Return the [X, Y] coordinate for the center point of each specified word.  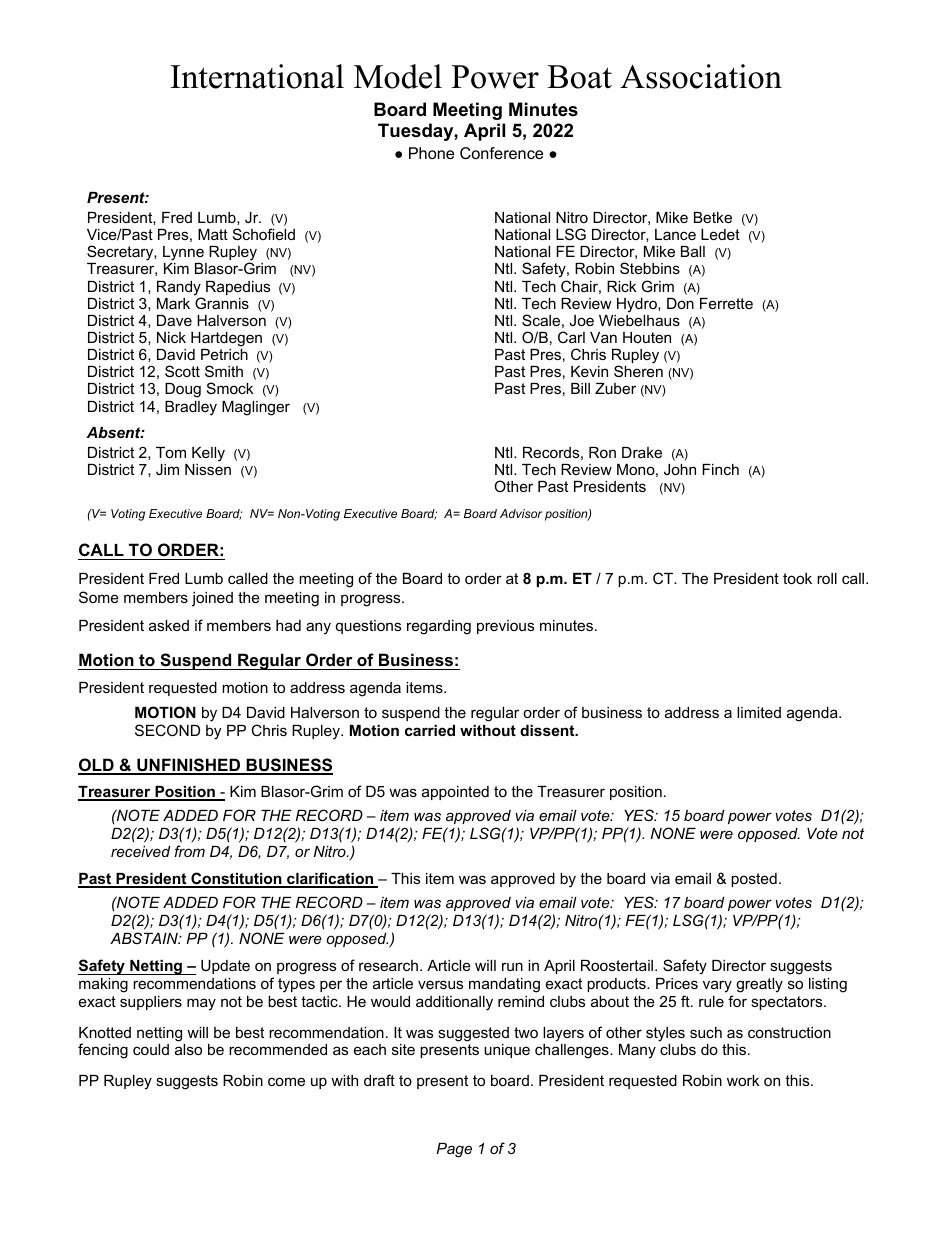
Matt [213, 234]
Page [454, 1150]
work [743, 1080]
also [188, 1049]
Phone [431, 153]
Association [701, 76]
